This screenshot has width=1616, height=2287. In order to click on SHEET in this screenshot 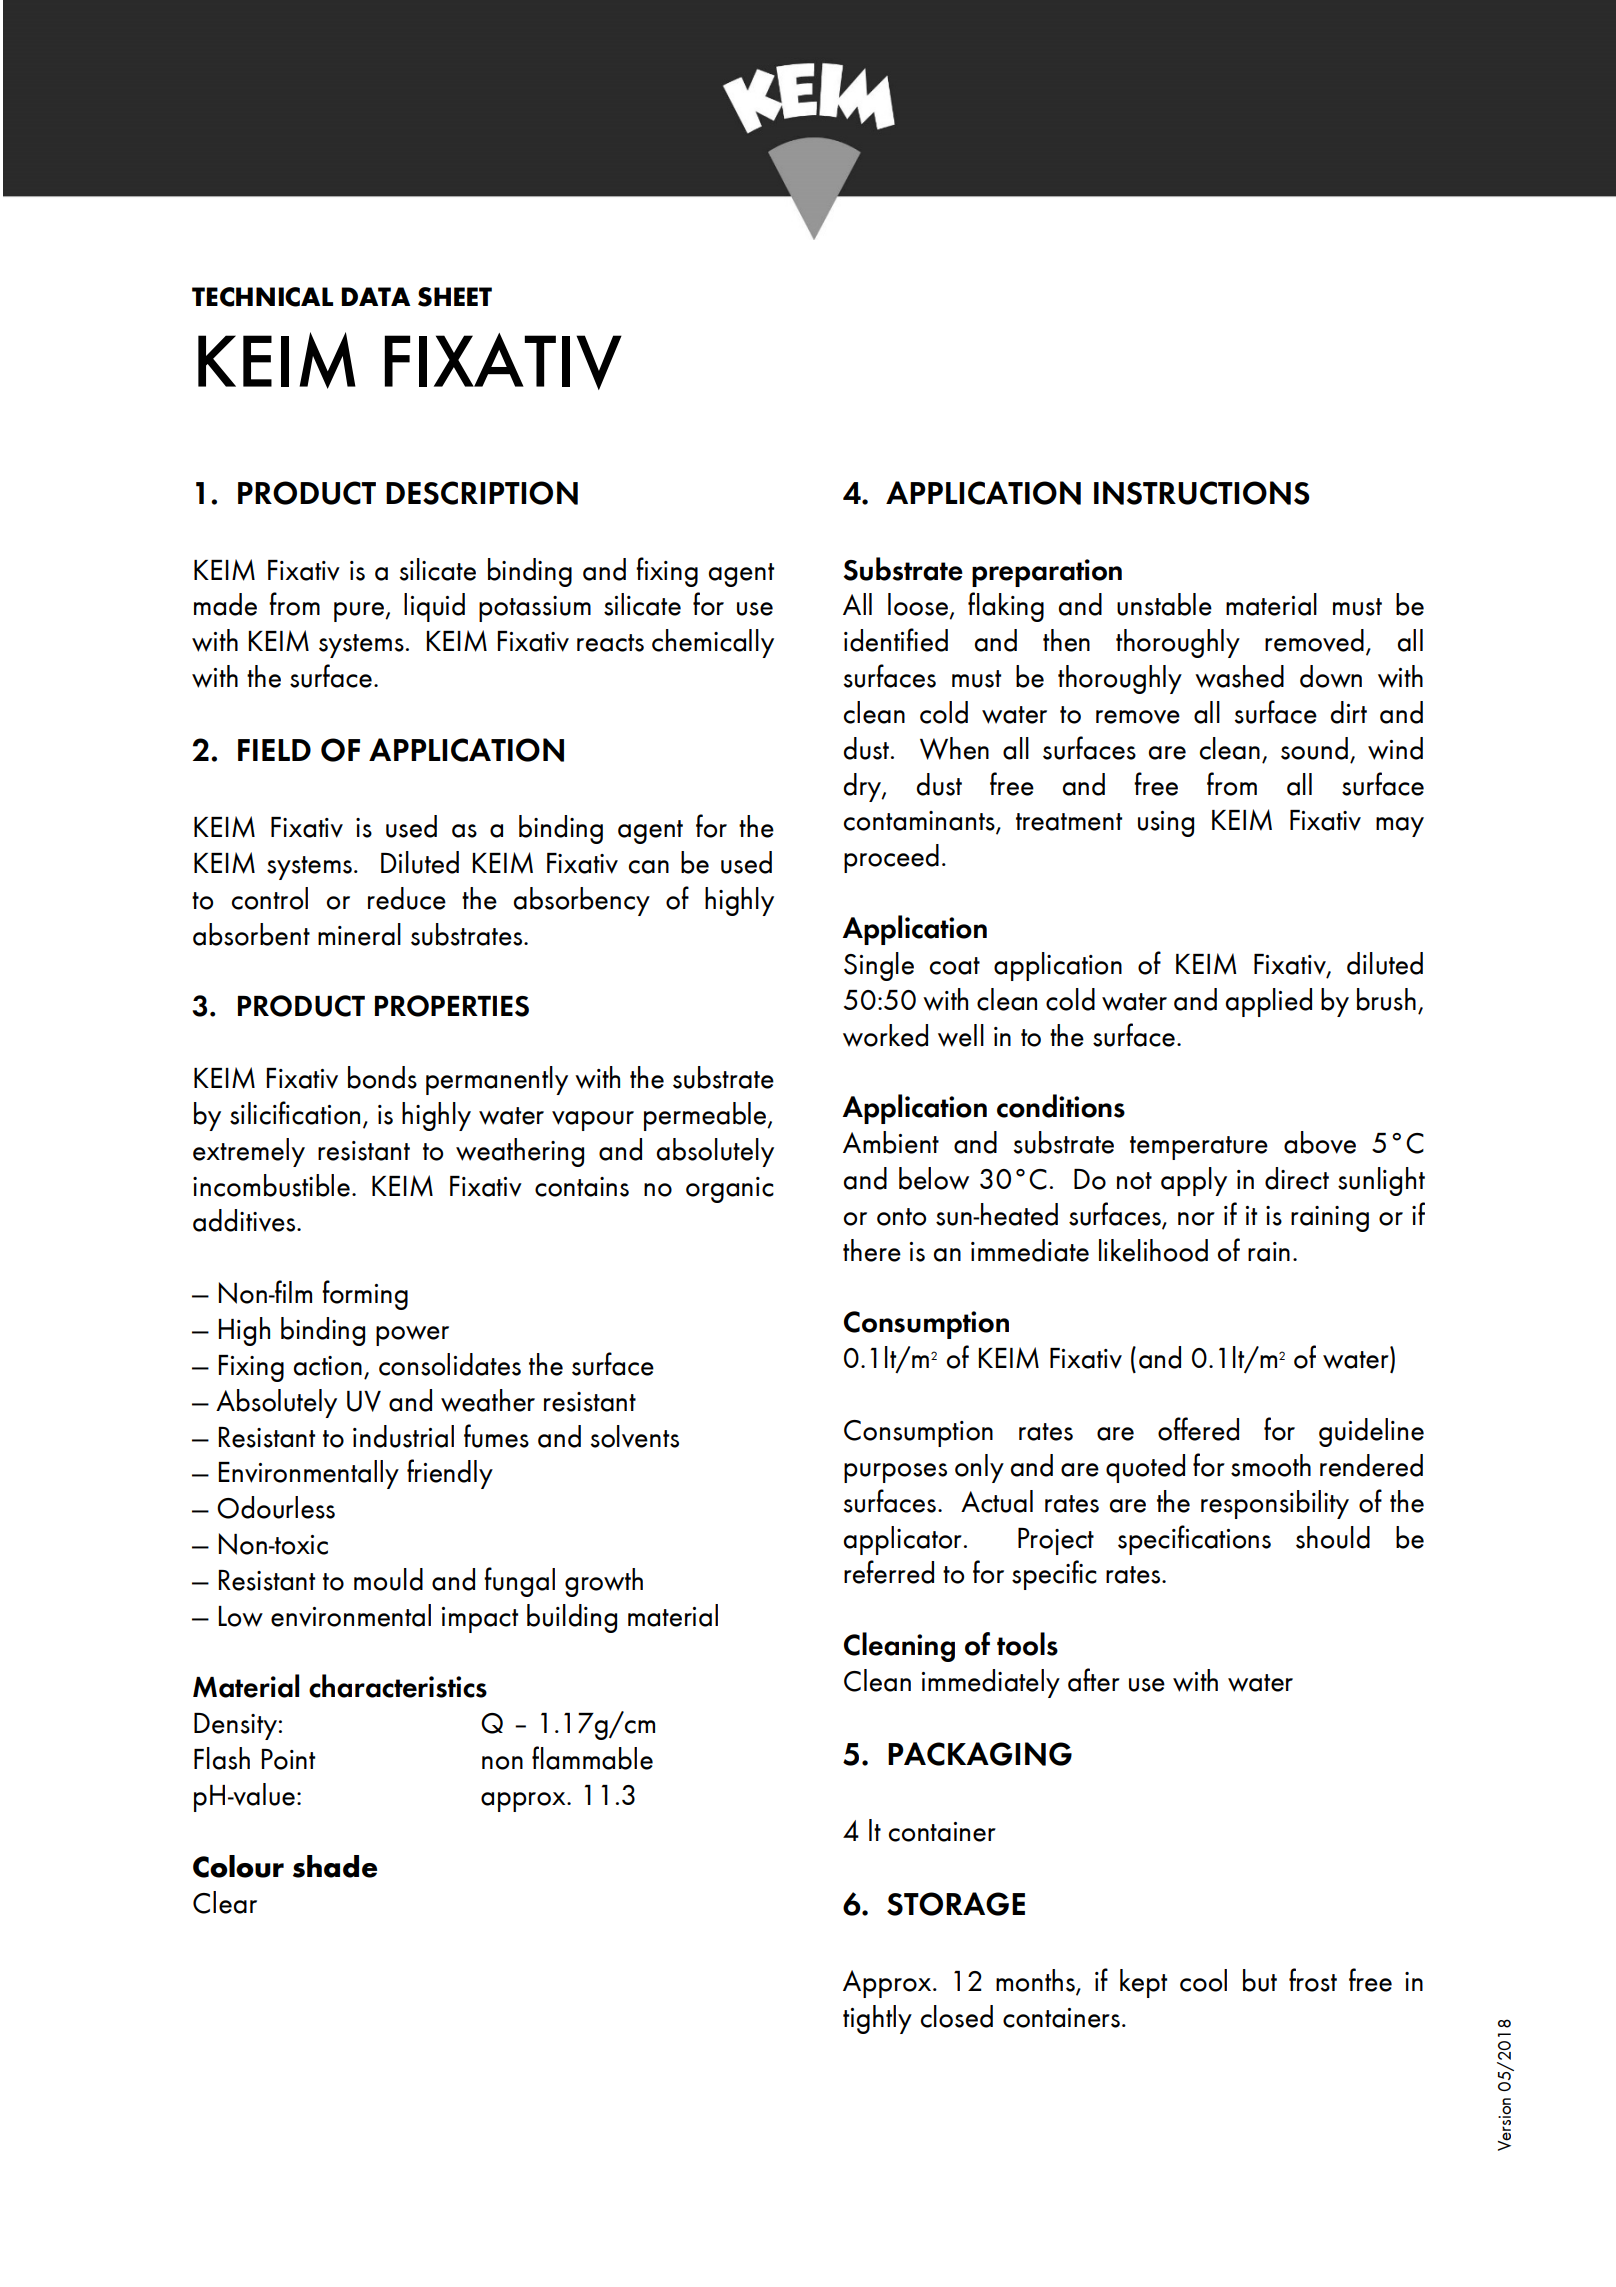, I will do `click(455, 297)`.
